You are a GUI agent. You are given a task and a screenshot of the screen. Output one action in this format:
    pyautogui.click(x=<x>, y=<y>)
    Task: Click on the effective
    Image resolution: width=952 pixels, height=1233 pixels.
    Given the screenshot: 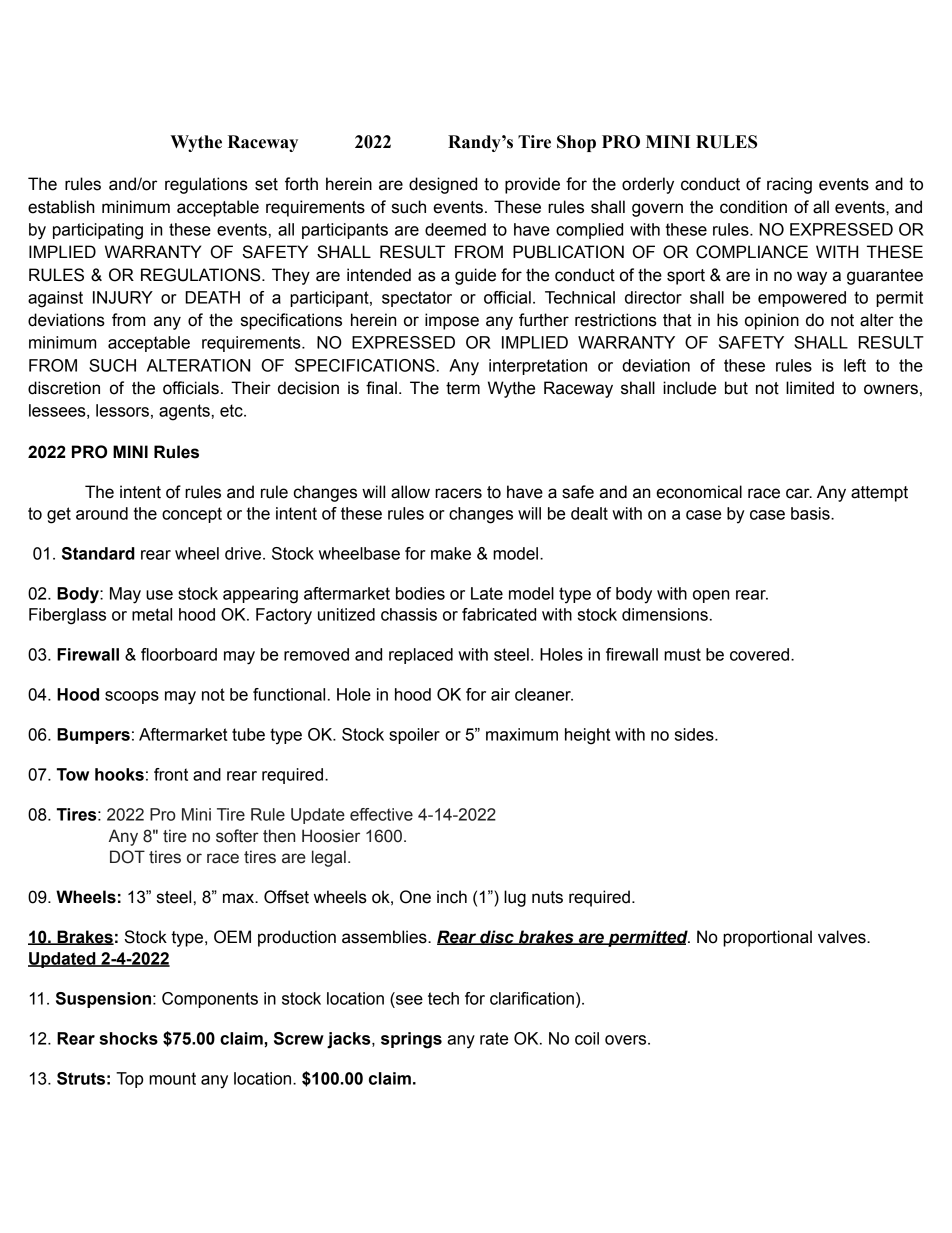 What is the action you would take?
    pyautogui.click(x=381, y=814)
